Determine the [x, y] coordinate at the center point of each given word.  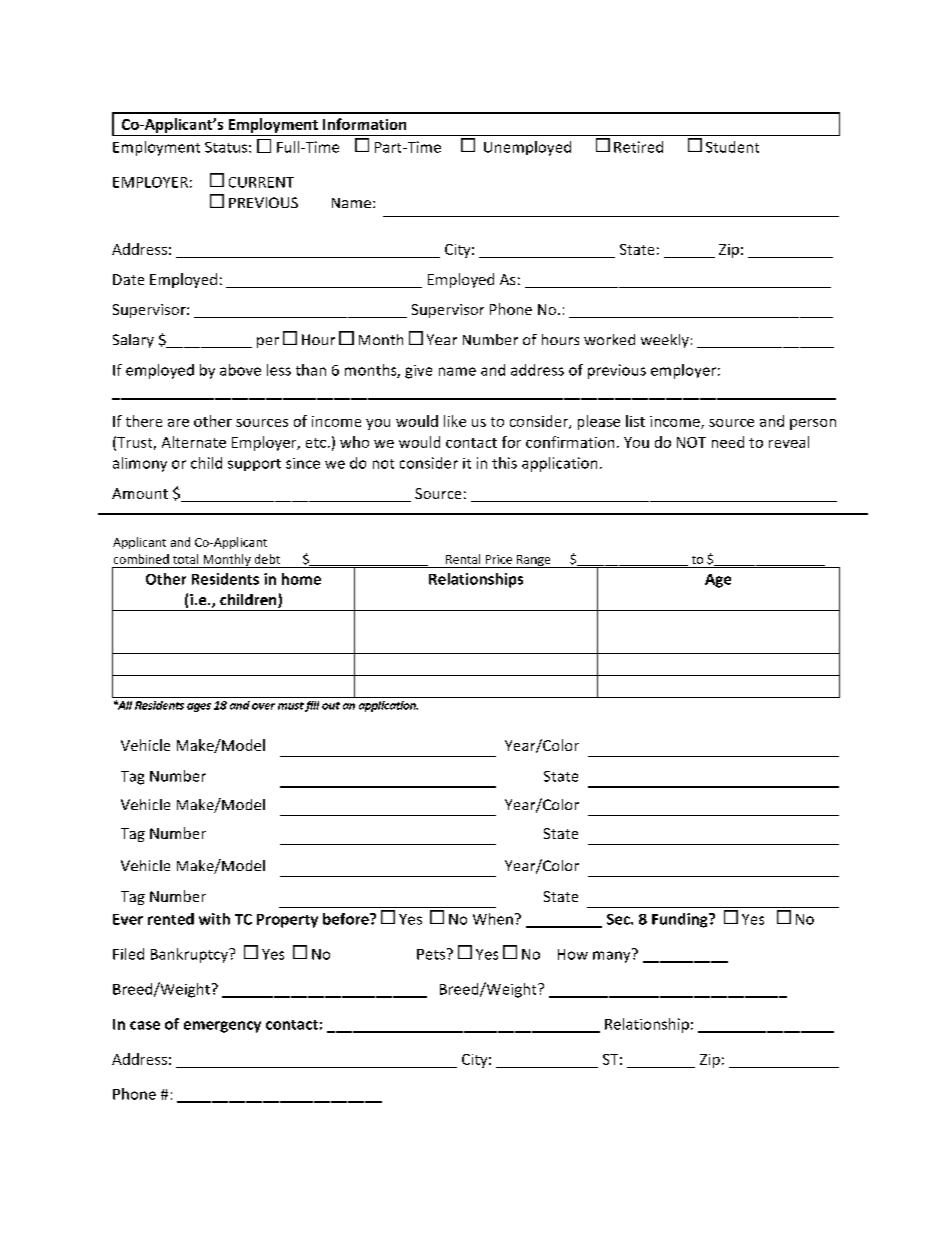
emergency [222, 1027]
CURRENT [261, 182]
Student [732, 147]
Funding [681, 920]
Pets [432, 954]
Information [364, 124]
